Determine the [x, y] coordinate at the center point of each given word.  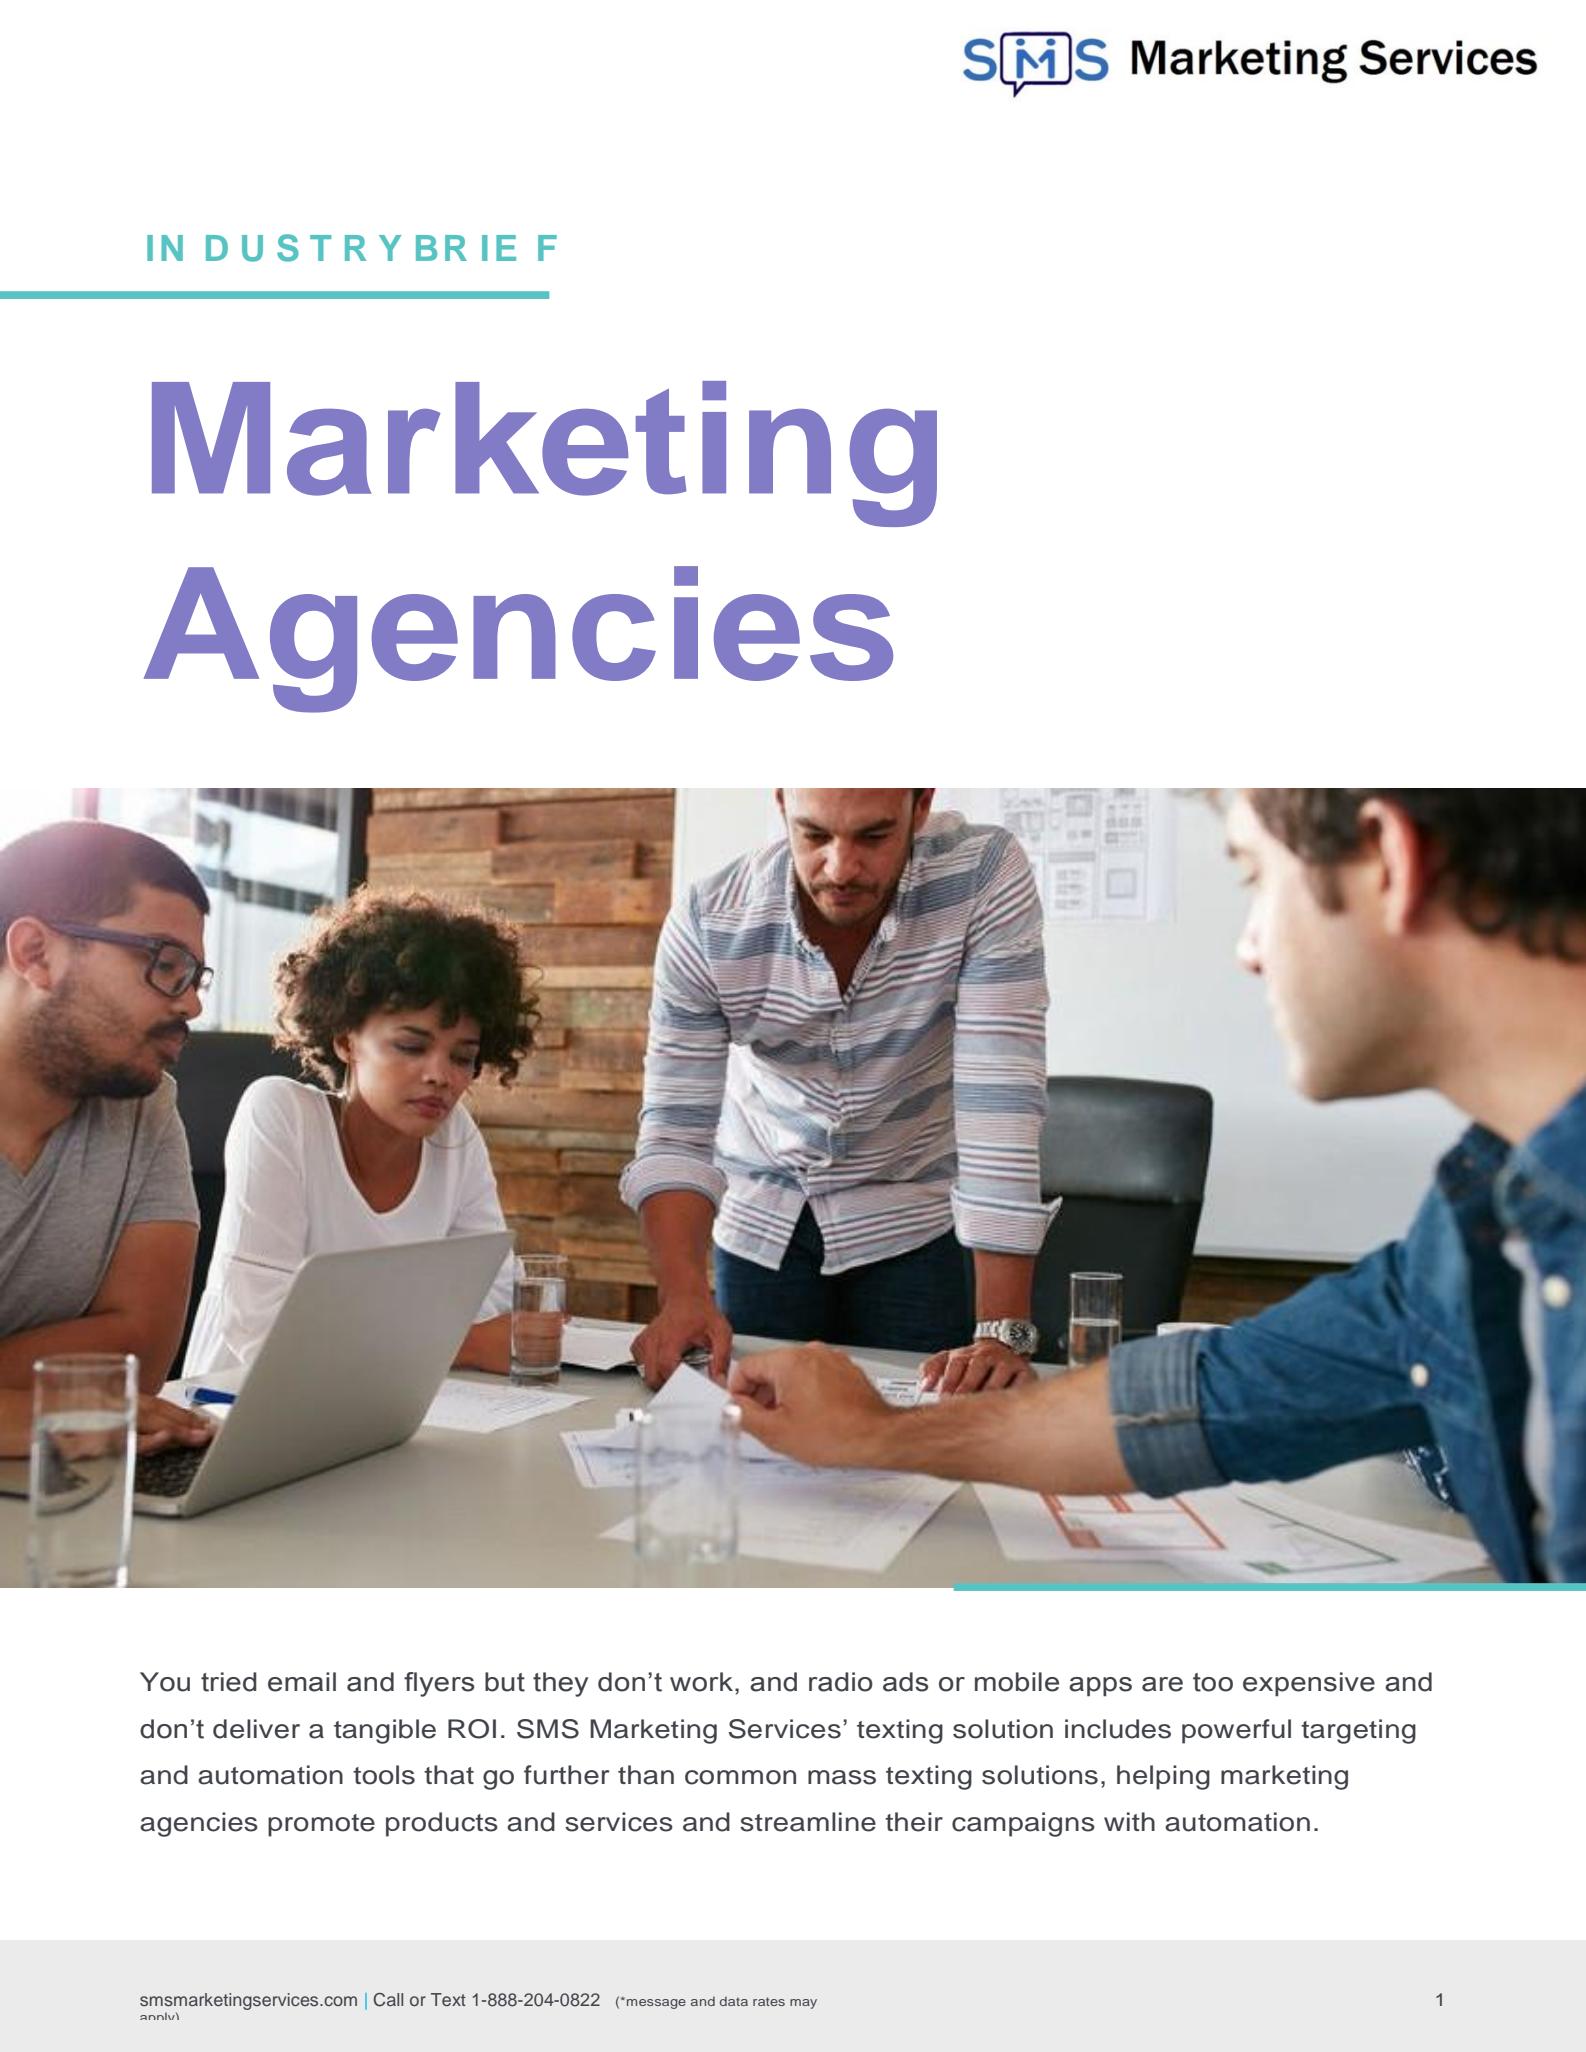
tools [384, 1775]
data [734, 2001]
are [1162, 1684]
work [701, 1682]
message [656, 2004]
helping [1163, 1777]
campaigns [1023, 1824]
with [1129, 1821]
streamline [808, 1822]
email [302, 1682]
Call [388, 2000]
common [740, 1777]
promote [321, 1825]
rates [769, 2001]
